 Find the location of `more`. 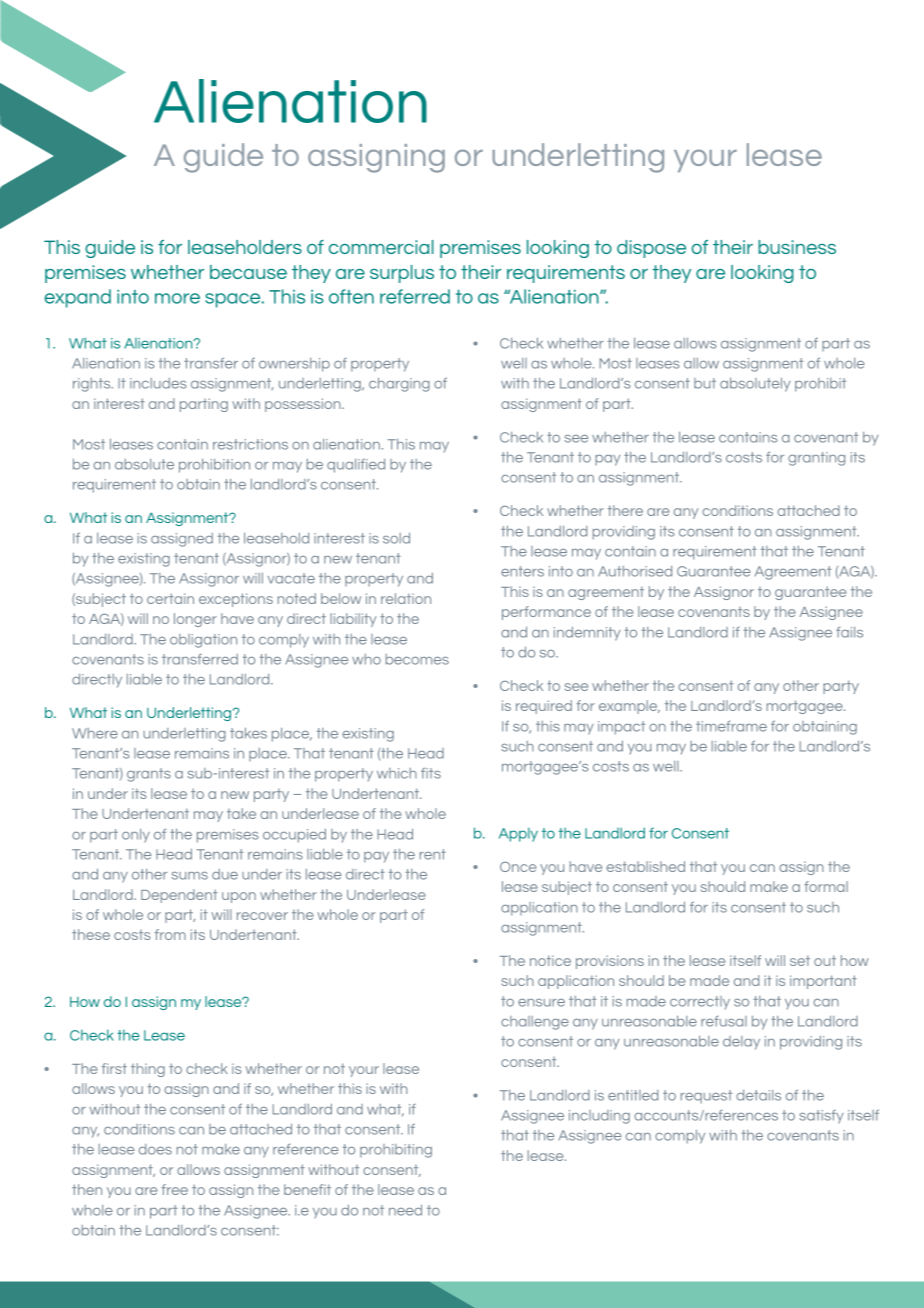

more is located at coordinates (177, 298).
